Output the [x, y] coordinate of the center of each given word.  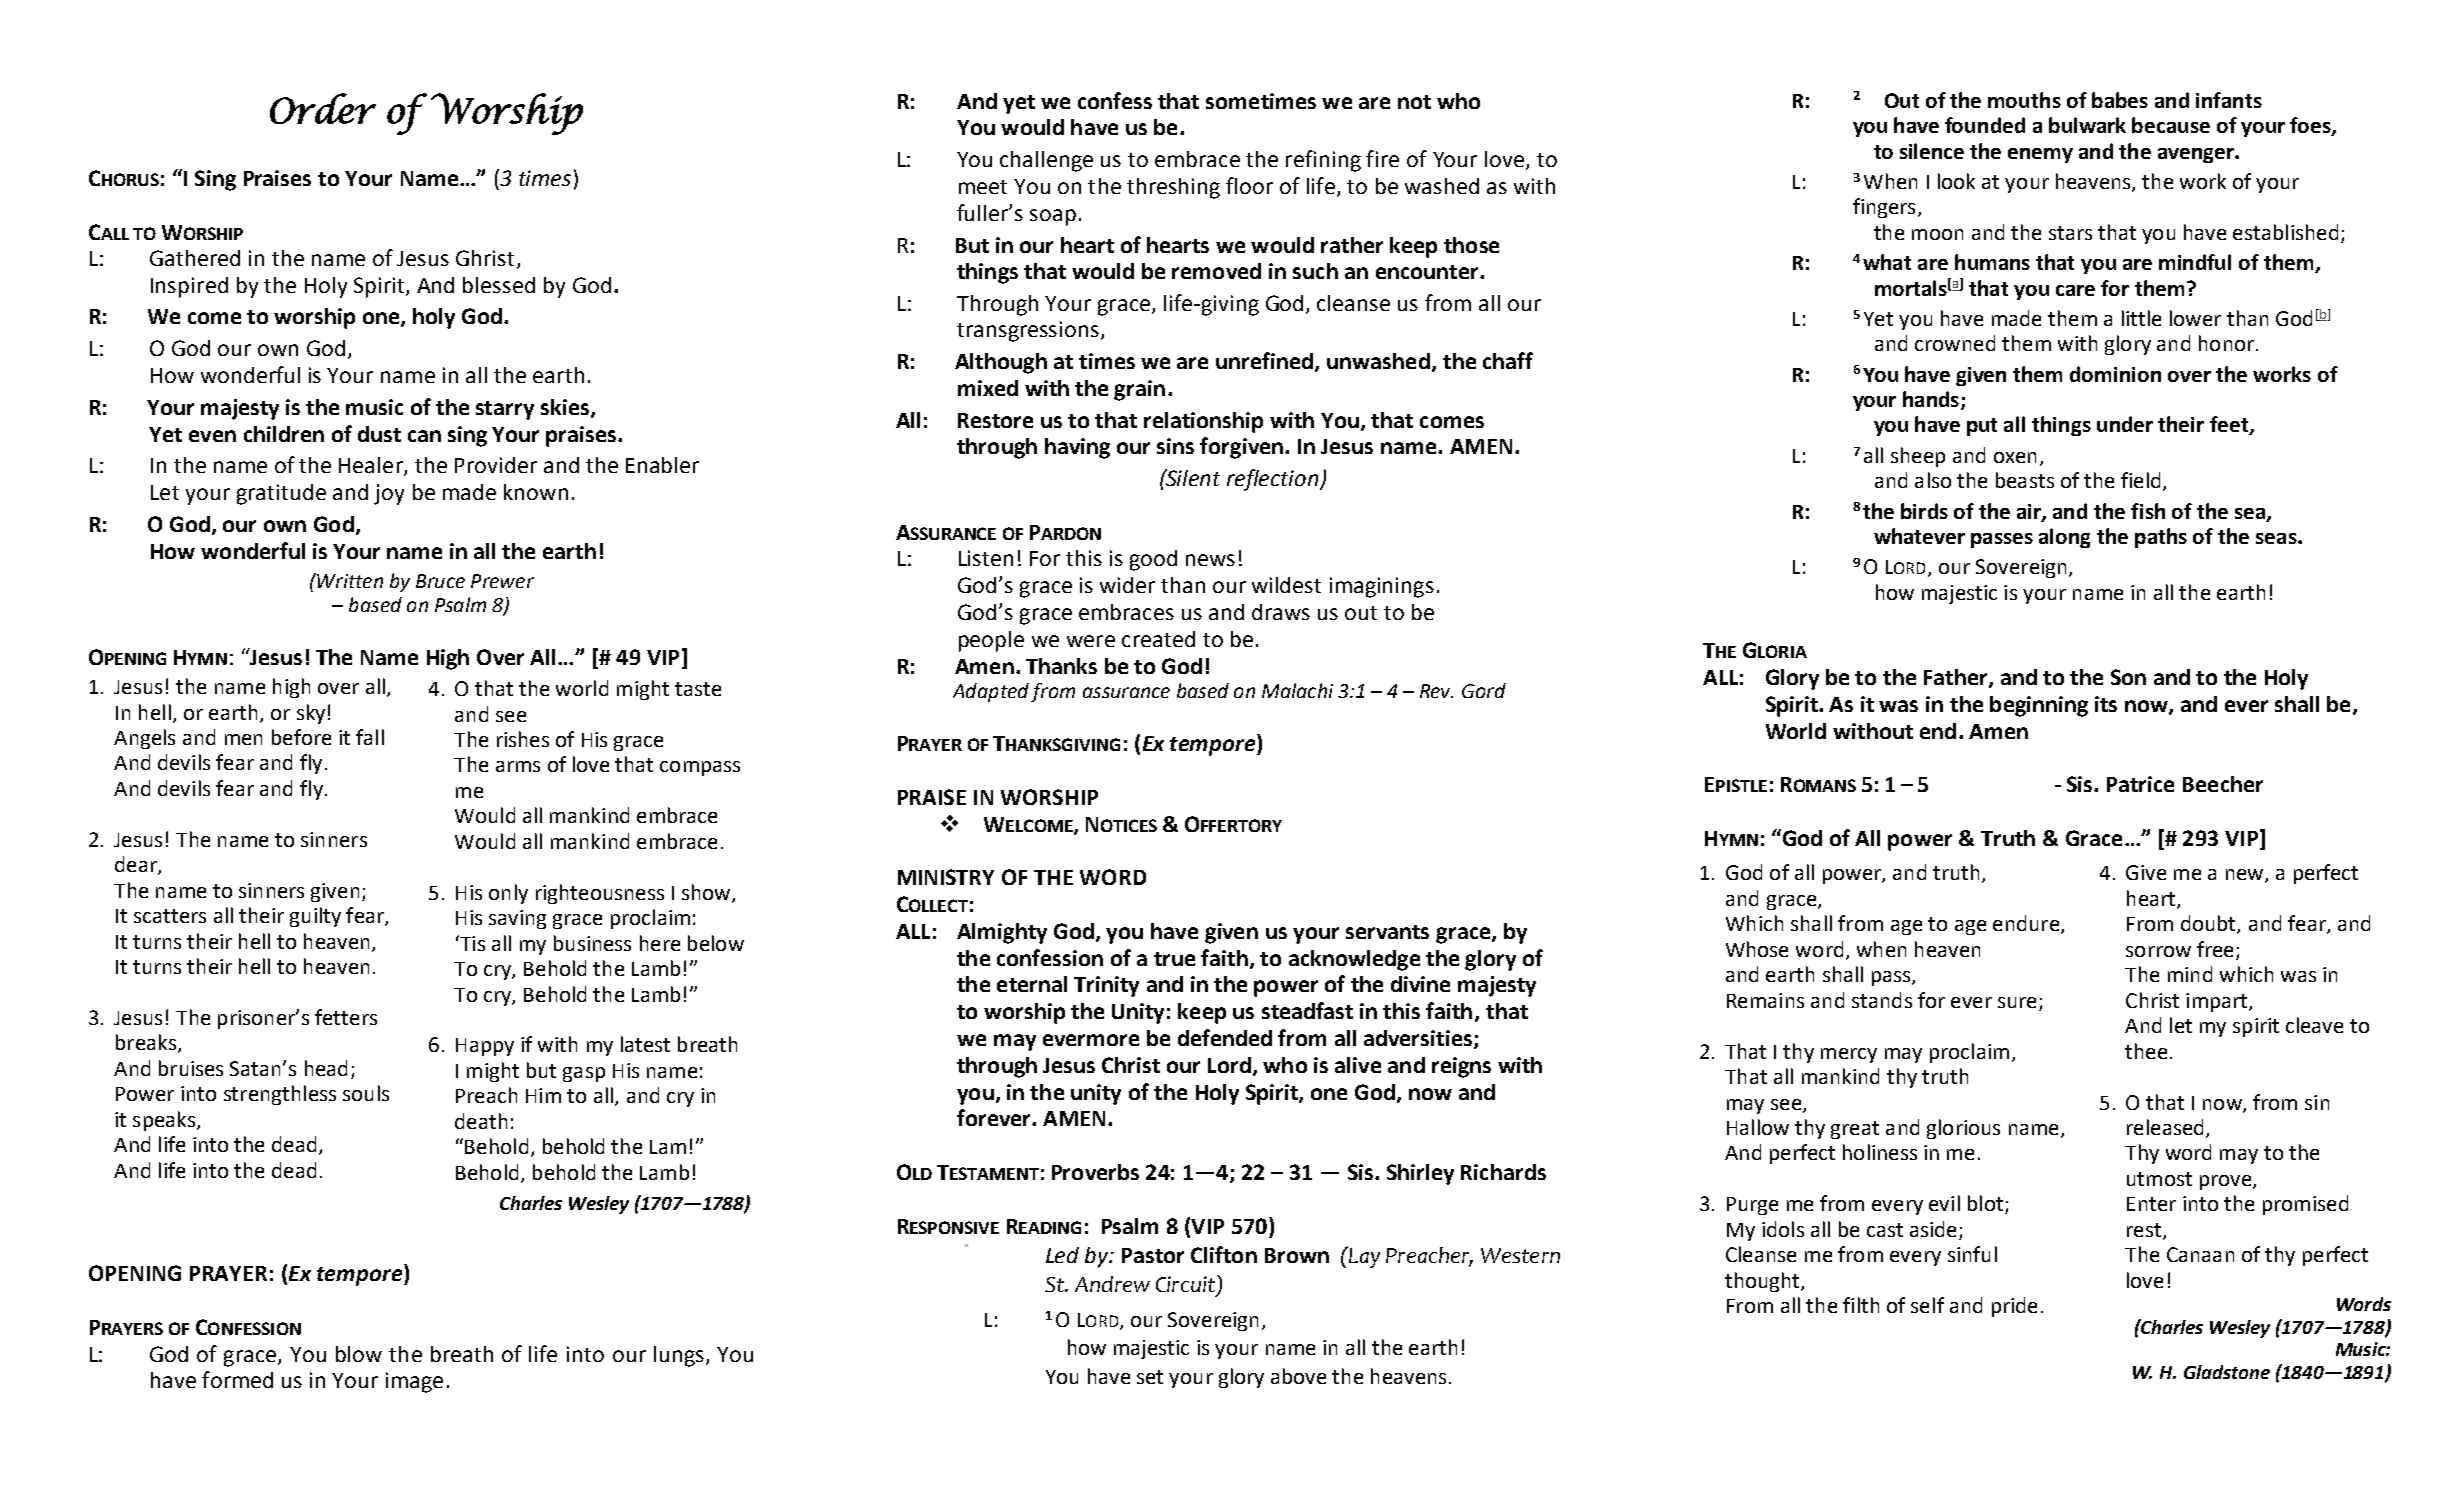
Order [323, 108]
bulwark [2087, 125]
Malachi [1297, 690]
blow [359, 1354]
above [1298, 1376]
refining [1323, 161]
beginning [2039, 706]
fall [370, 737]
